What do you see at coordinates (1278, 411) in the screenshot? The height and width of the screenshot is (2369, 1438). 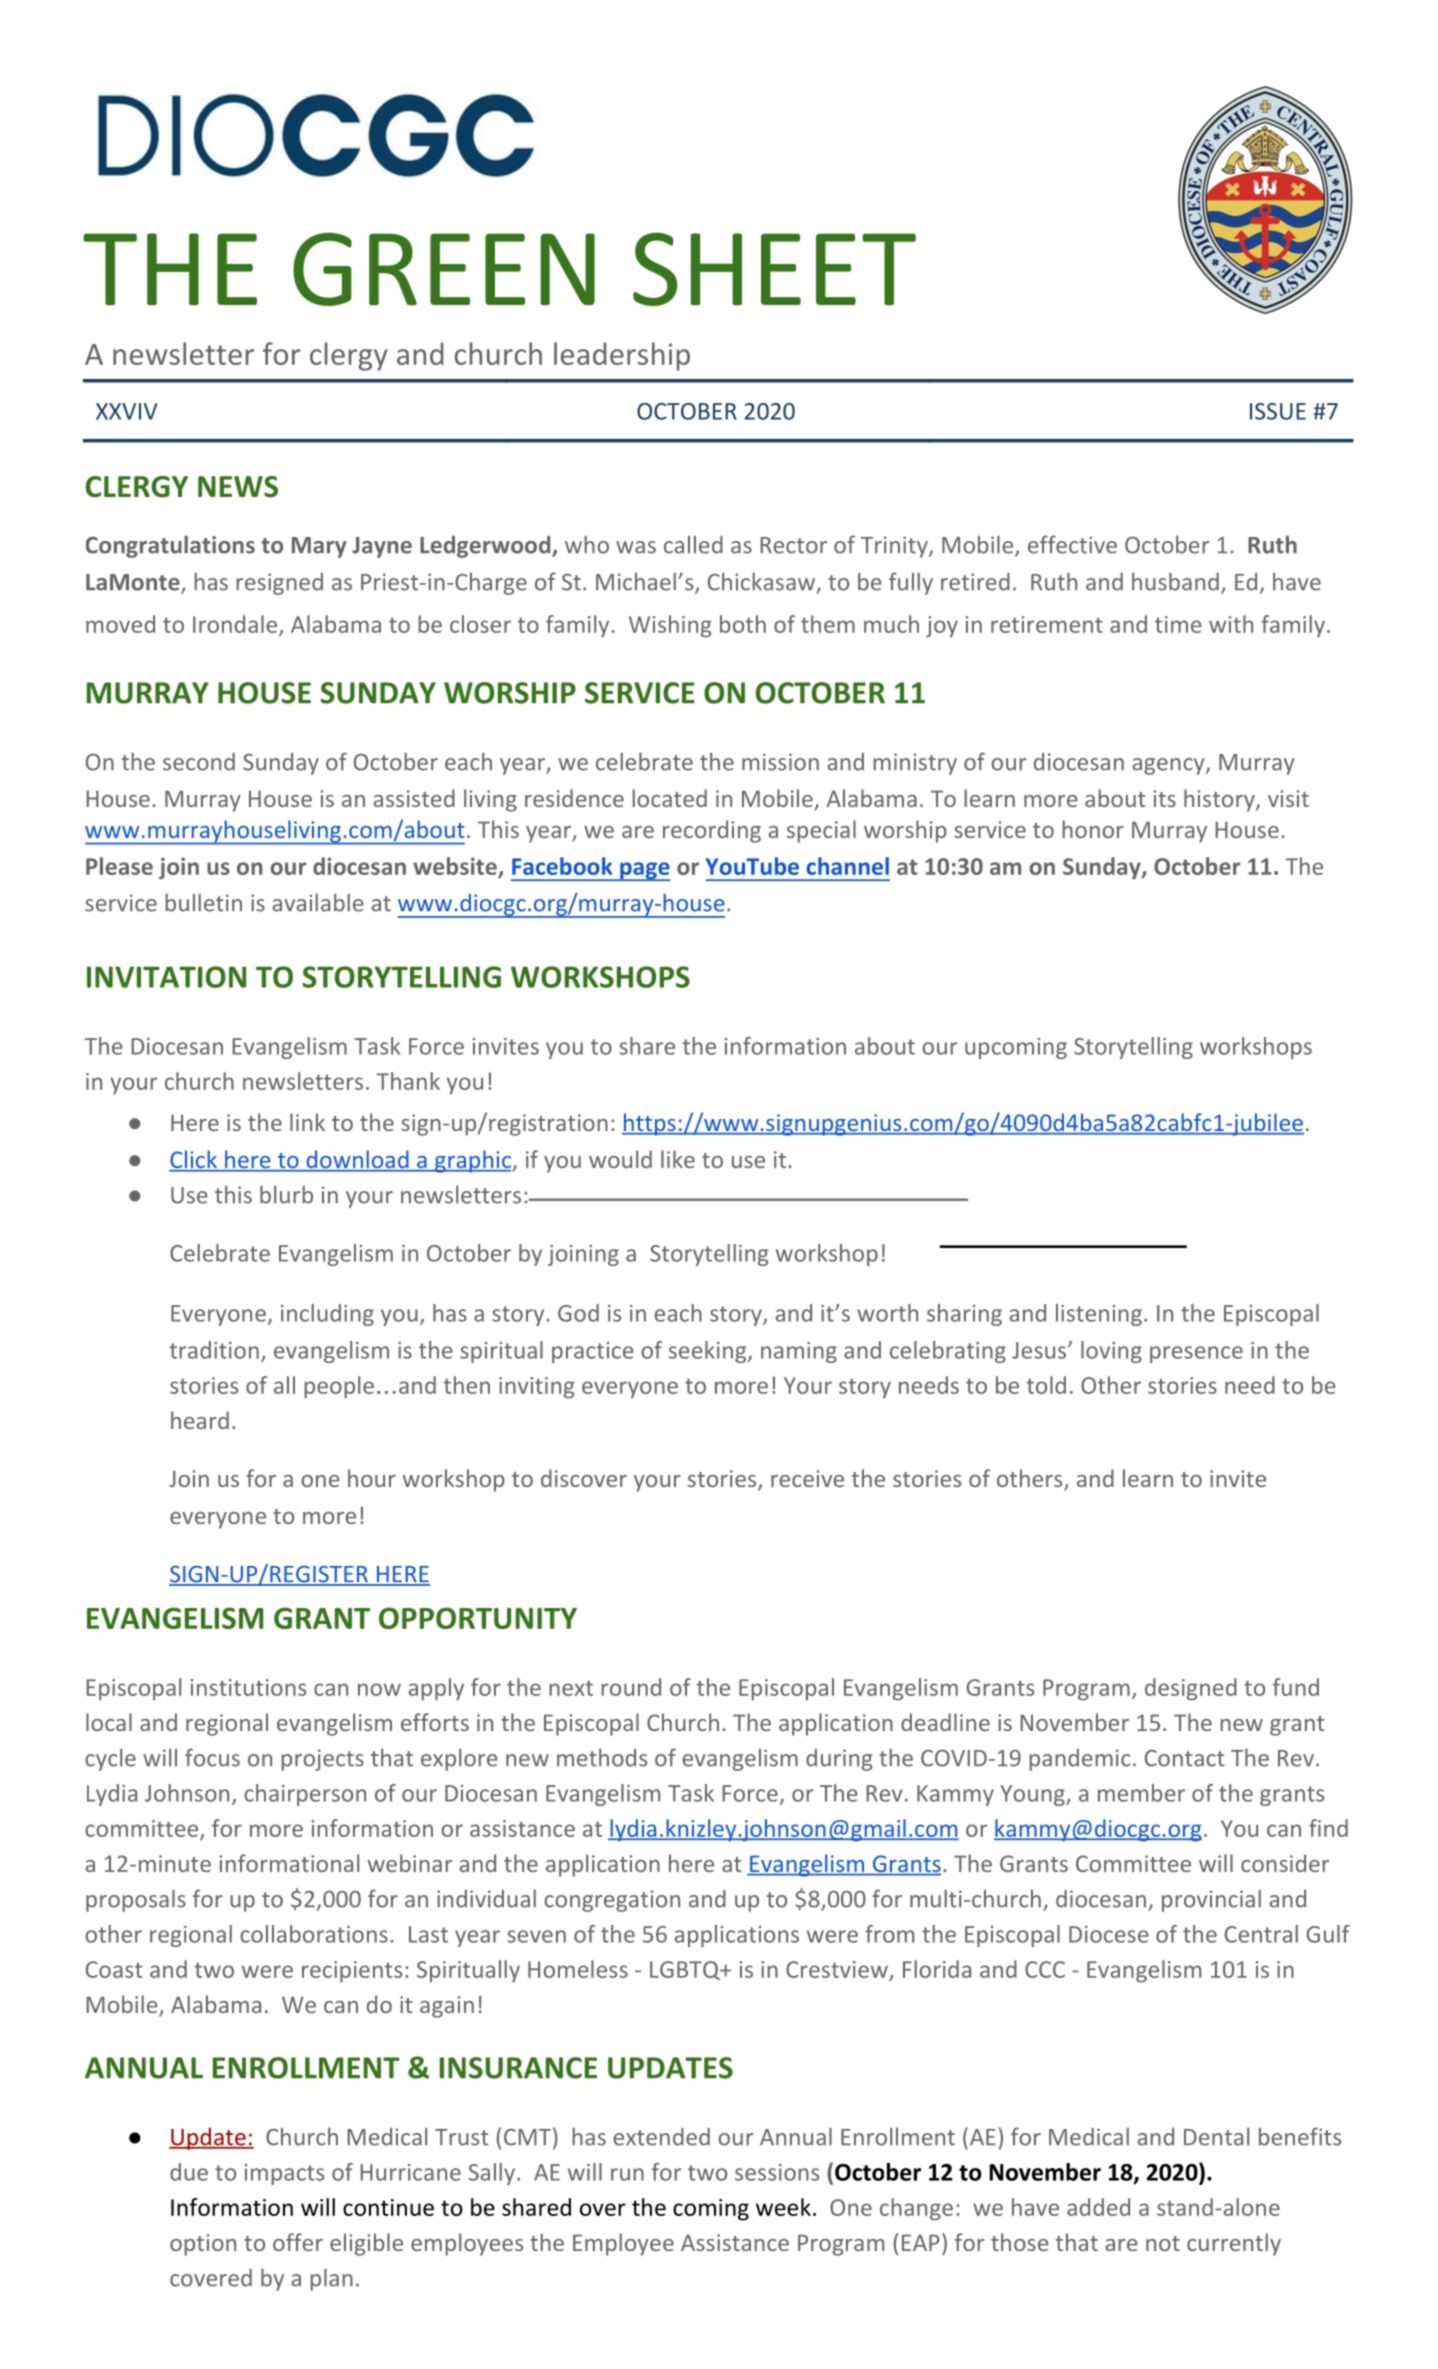 I see `ISSUE` at bounding box center [1278, 411].
